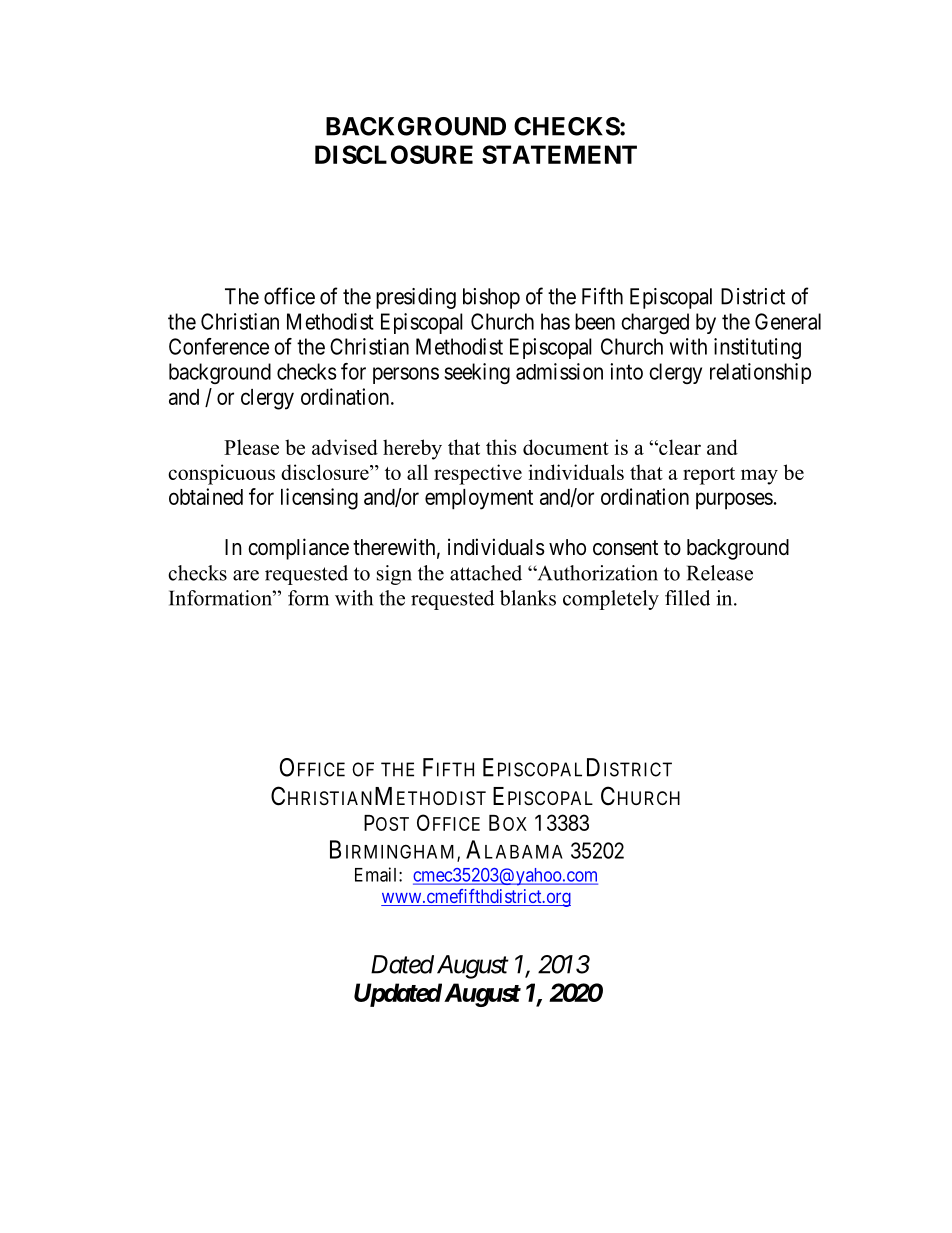  Describe the element at coordinates (477, 373) in the screenshot. I see `seeking` at that location.
